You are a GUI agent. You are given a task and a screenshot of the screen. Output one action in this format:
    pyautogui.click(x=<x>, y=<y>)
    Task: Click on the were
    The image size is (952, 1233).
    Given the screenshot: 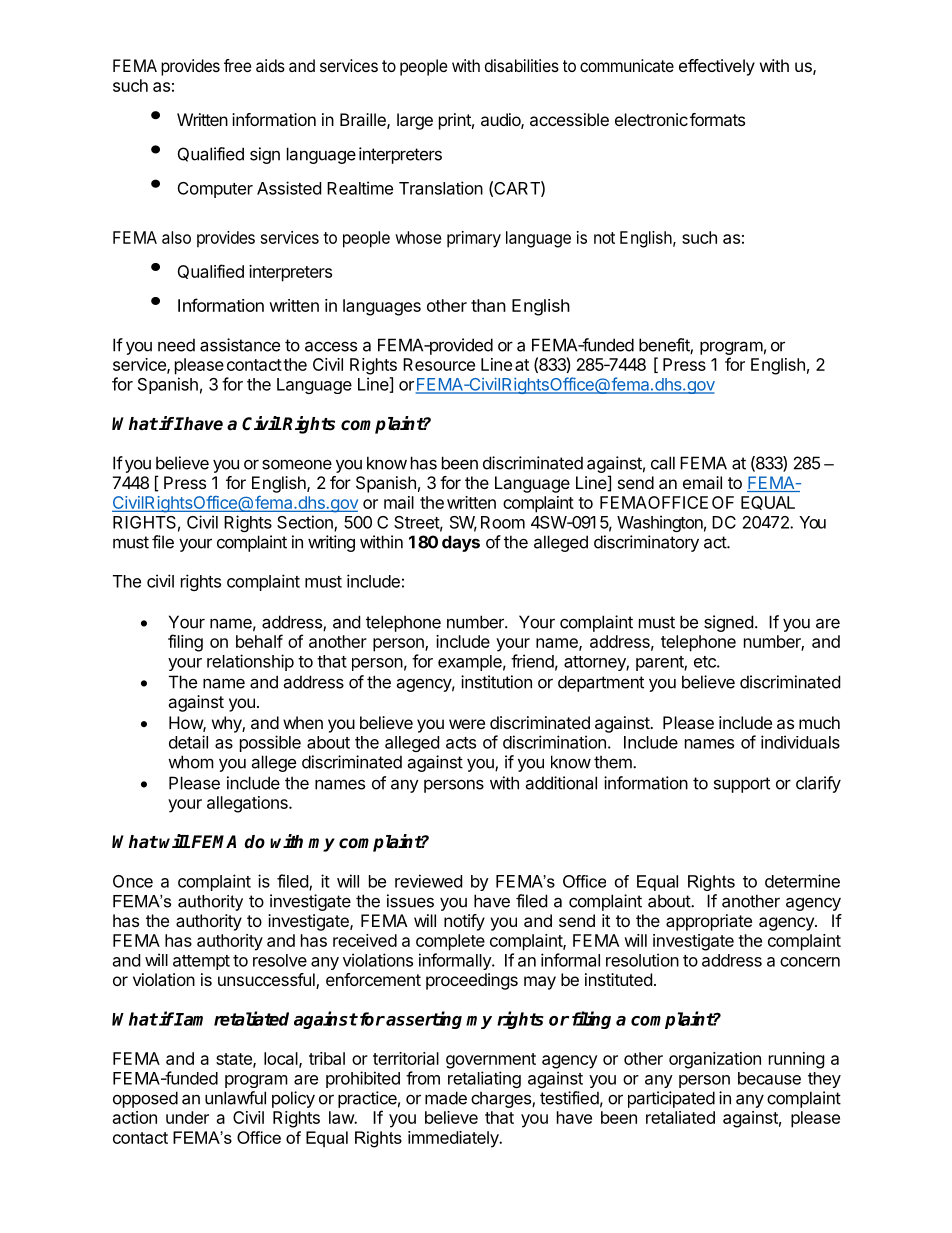 What is the action you would take?
    pyautogui.click(x=467, y=724)
